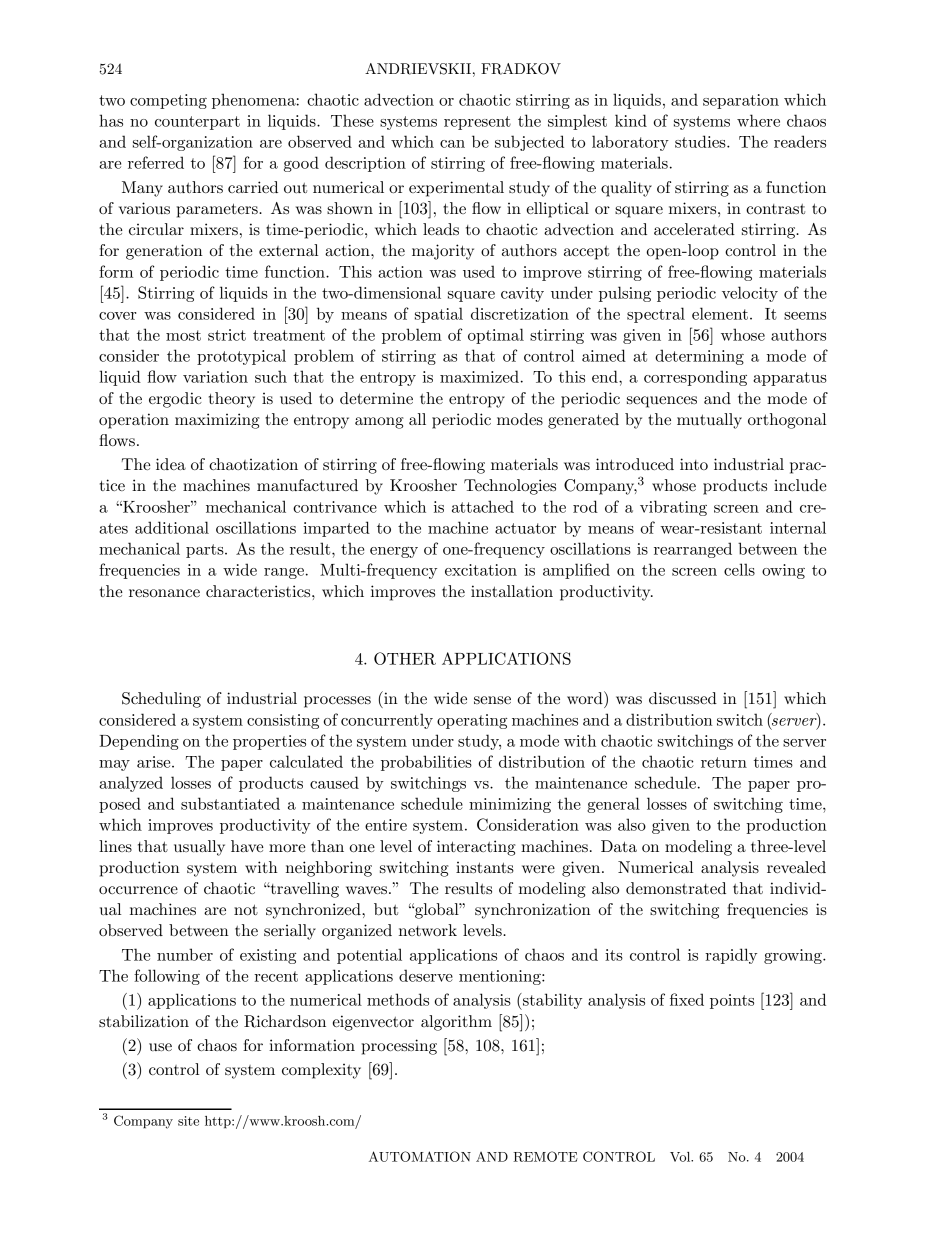  What do you see at coordinates (230, 803) in the screenshot?
I see `substantiated` at bounding box center [230, 803].
